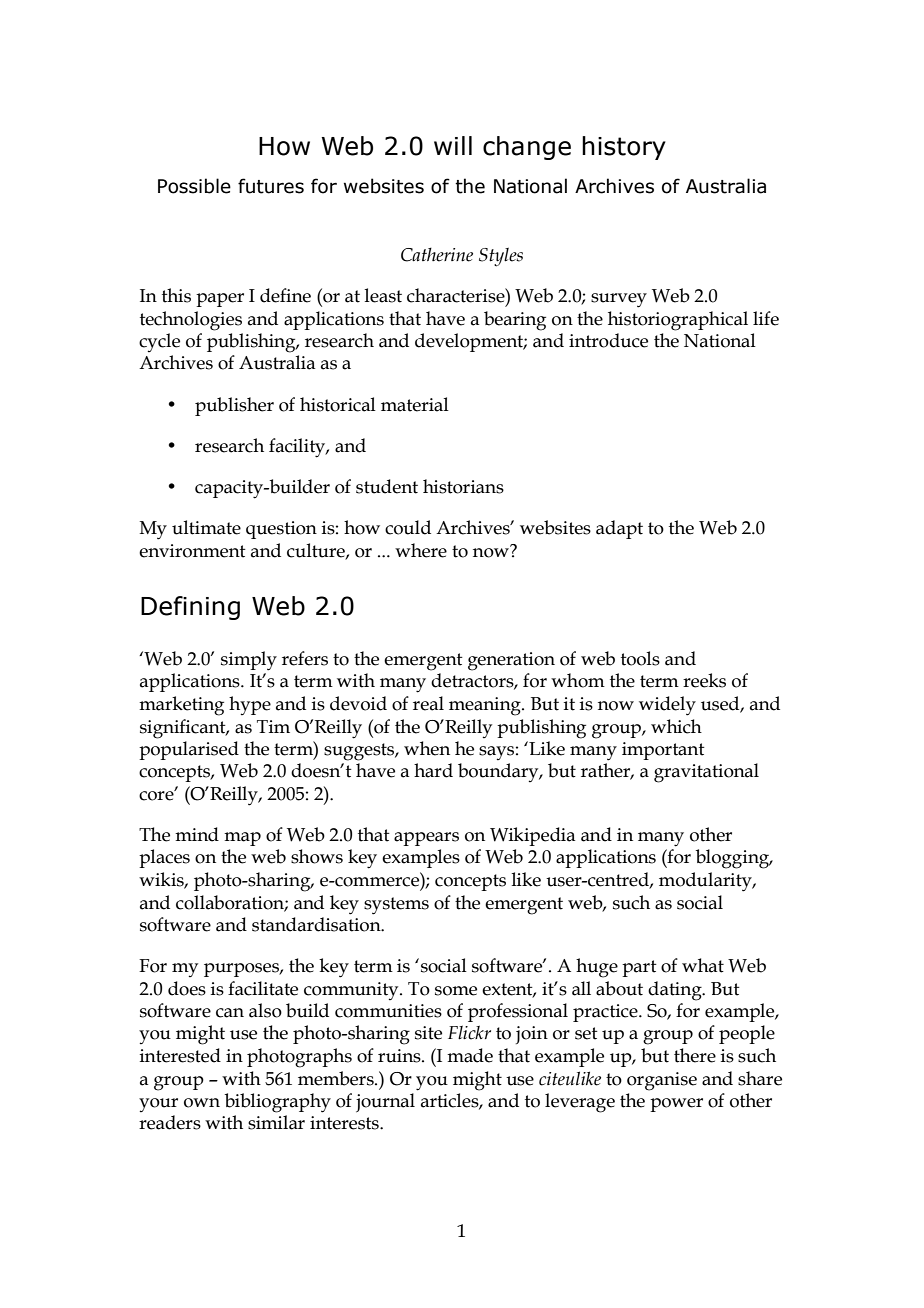 The height and width of the screenshot is (1308, 924). I want to click on map, so click(242, 839).
